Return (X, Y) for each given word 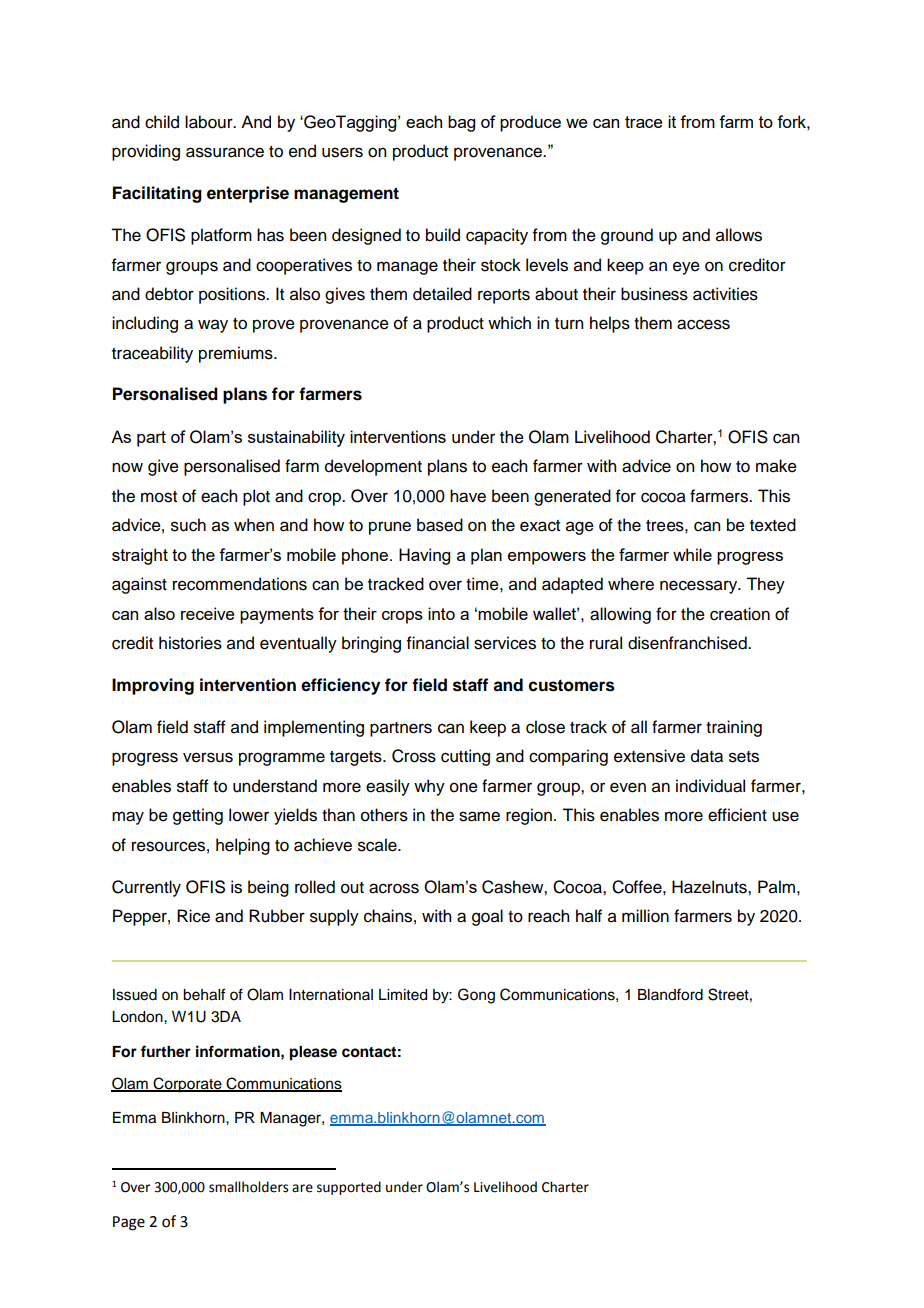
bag (461, 123)
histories (190, 643)
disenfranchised (688, 643)
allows (739, 235)
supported (349, 1188)
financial (438, 643)
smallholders (248, 1187)
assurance (225, 152)
